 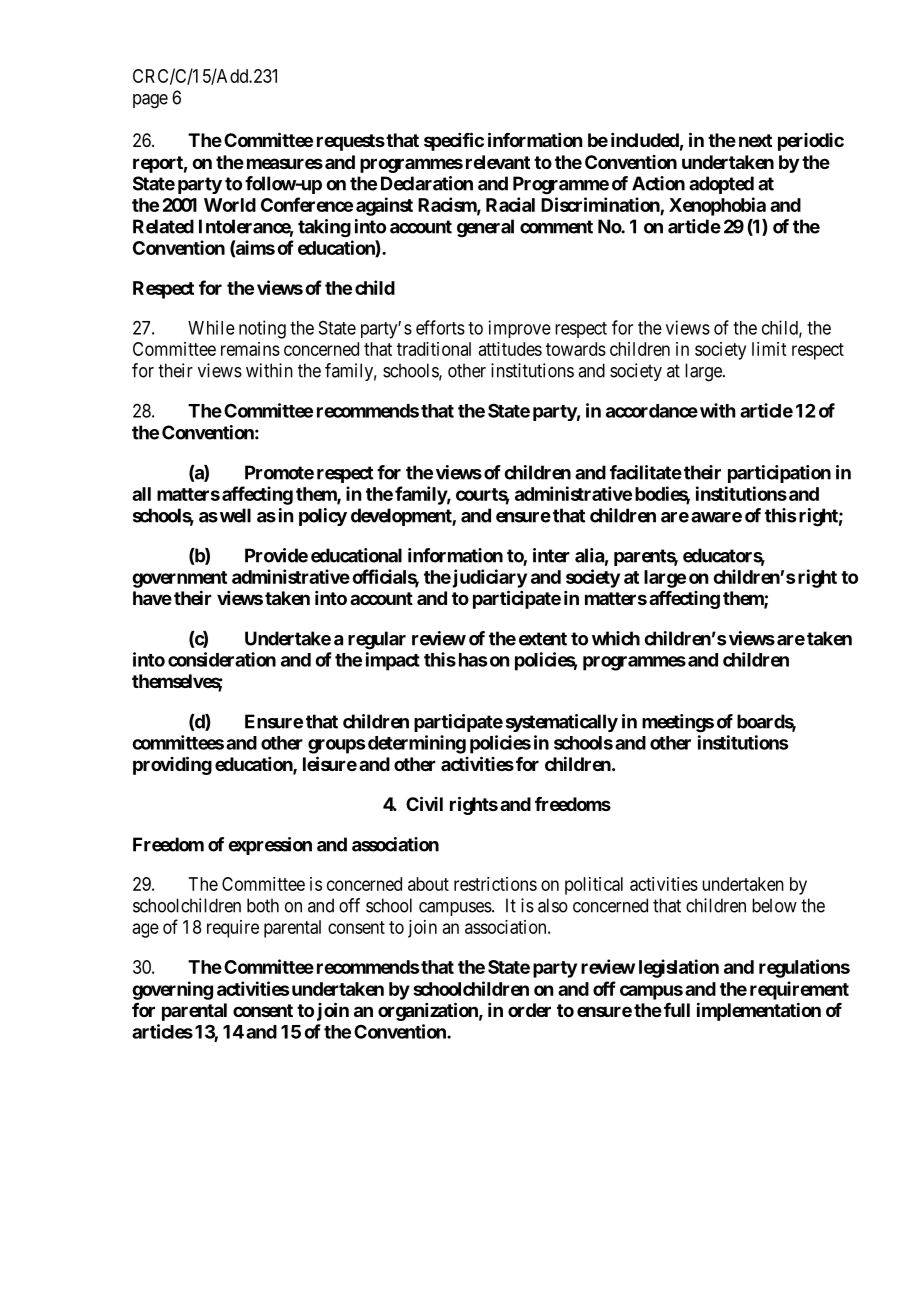 What do you see at coordinates (150, 101) in the page?
I see `page` at bounding box center [150, 101].
